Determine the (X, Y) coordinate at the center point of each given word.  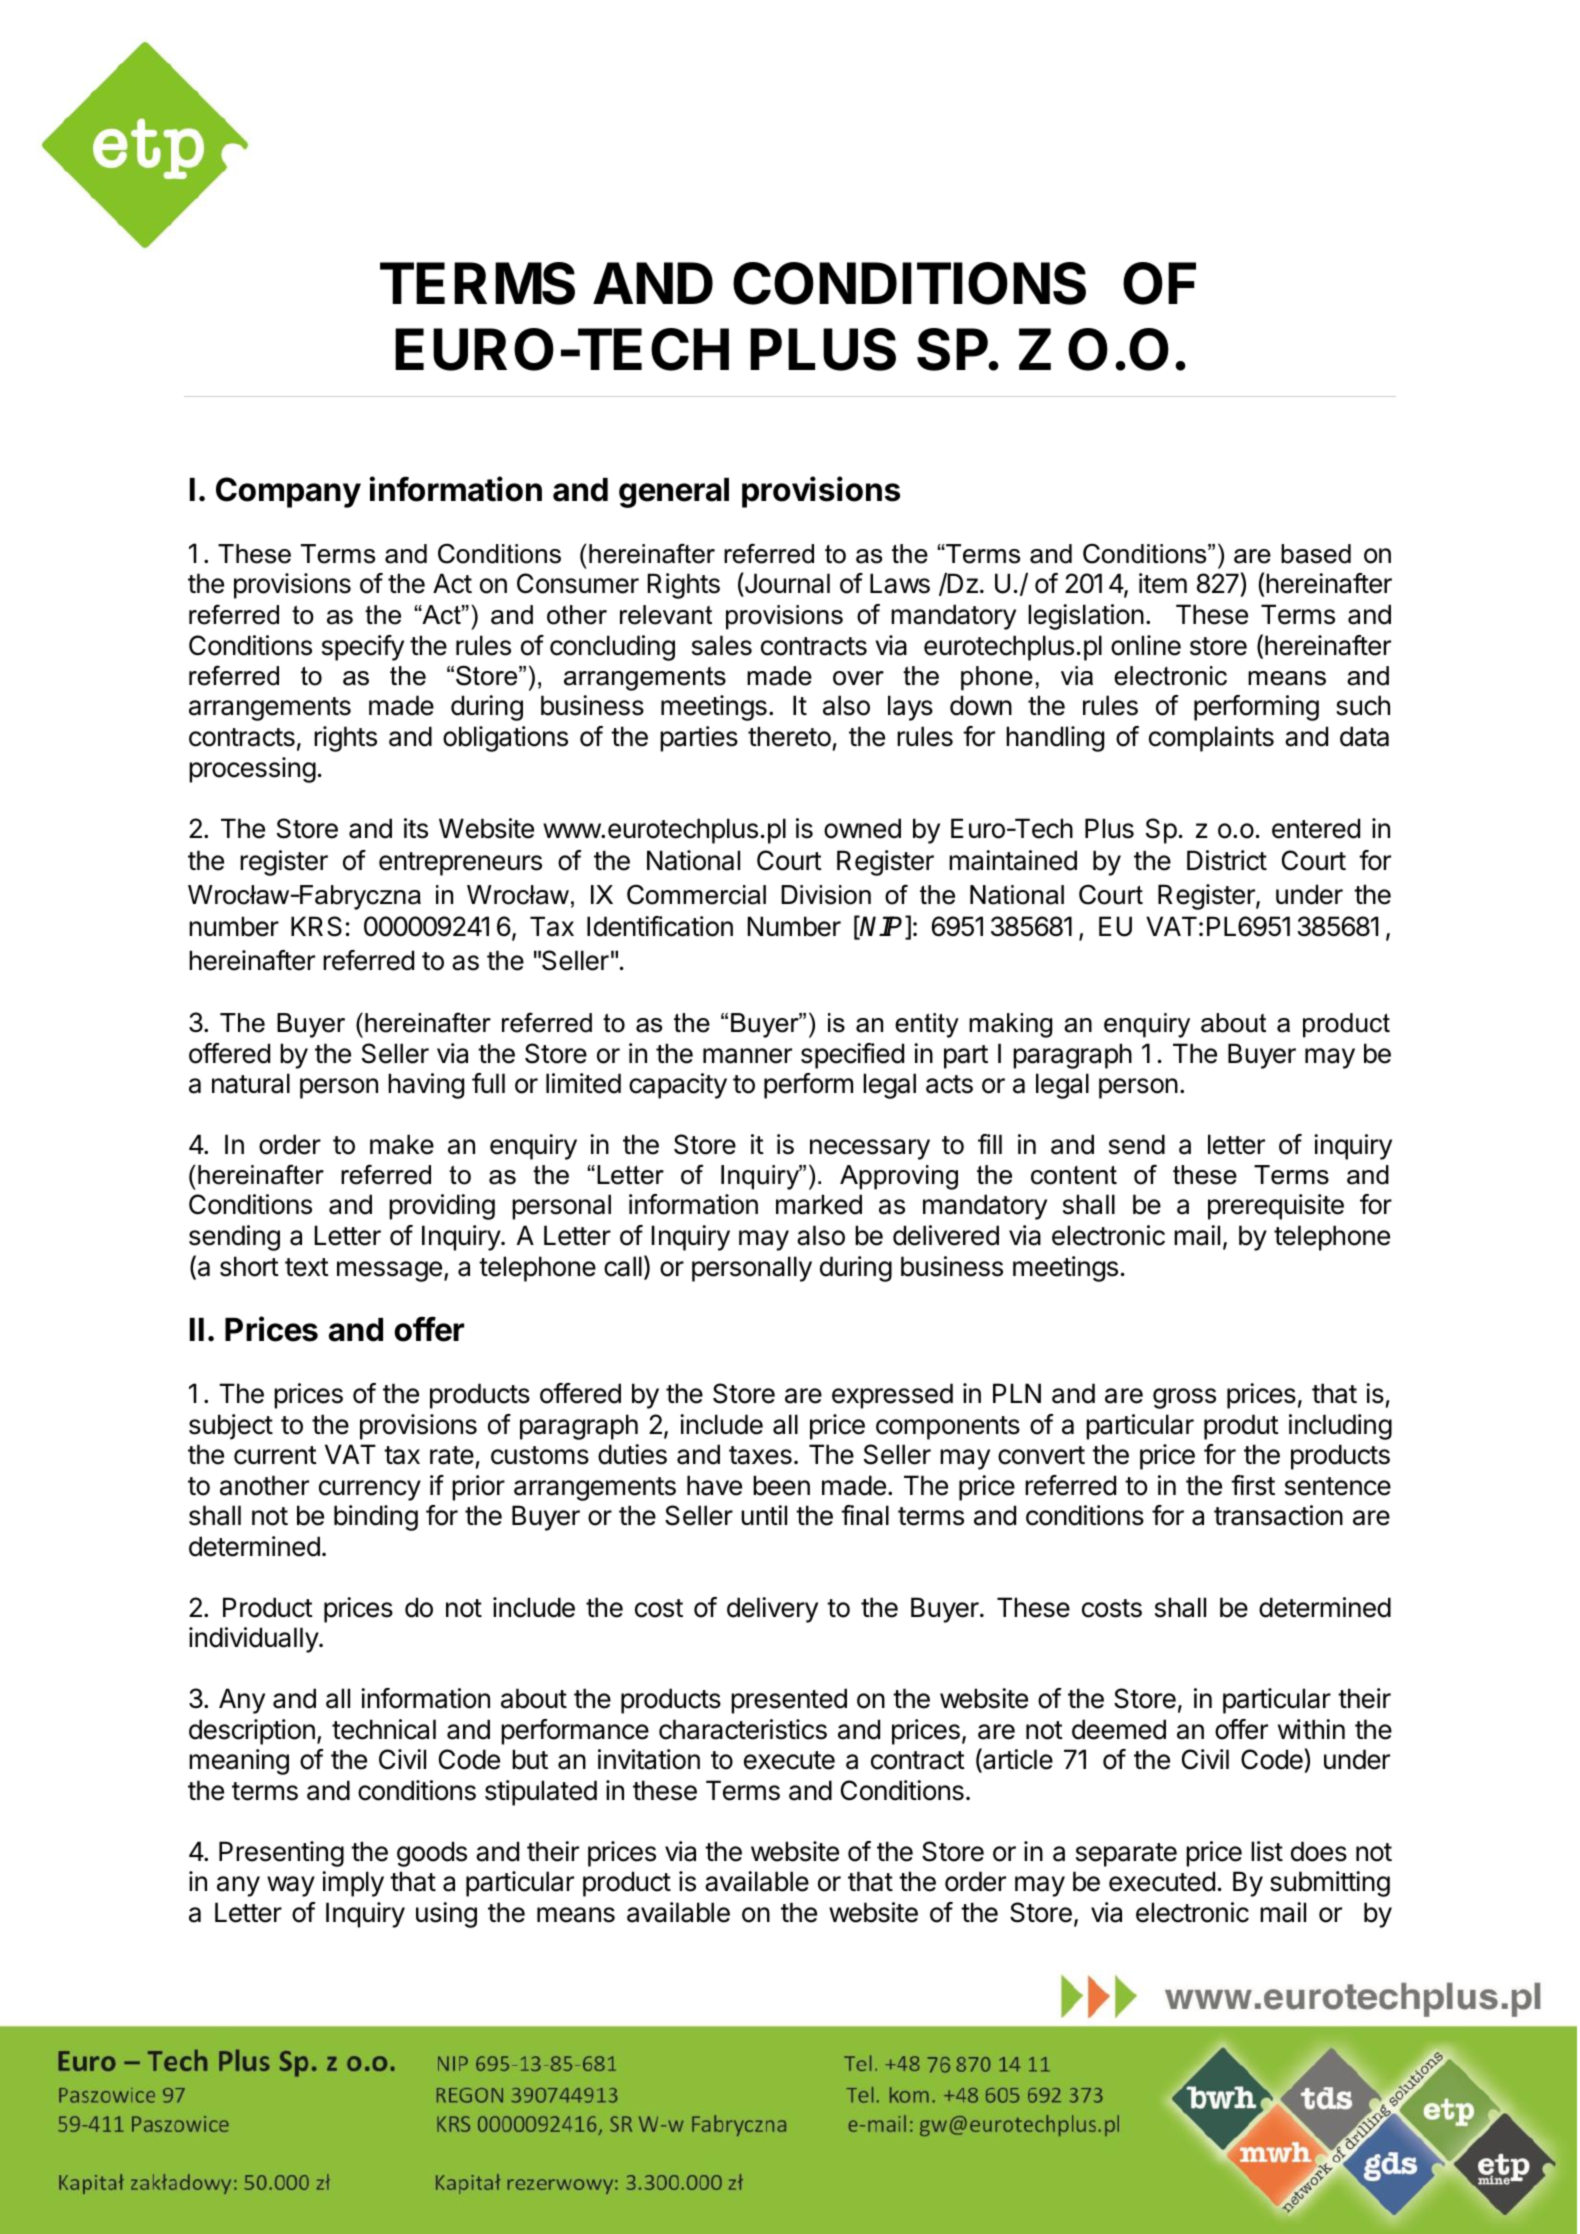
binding (376, 1518)
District (1227, 860)
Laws (900, 583)
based (1316, 554)
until (764, 1515)
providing (442, 1207)
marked (819, 1204)
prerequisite (1276, 1207)
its (416, 828)
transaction (1278, 1515)
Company (288, 492)
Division (826, 895)
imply (353, 1884)
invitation (649, 1759)
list (1267, 1851)
